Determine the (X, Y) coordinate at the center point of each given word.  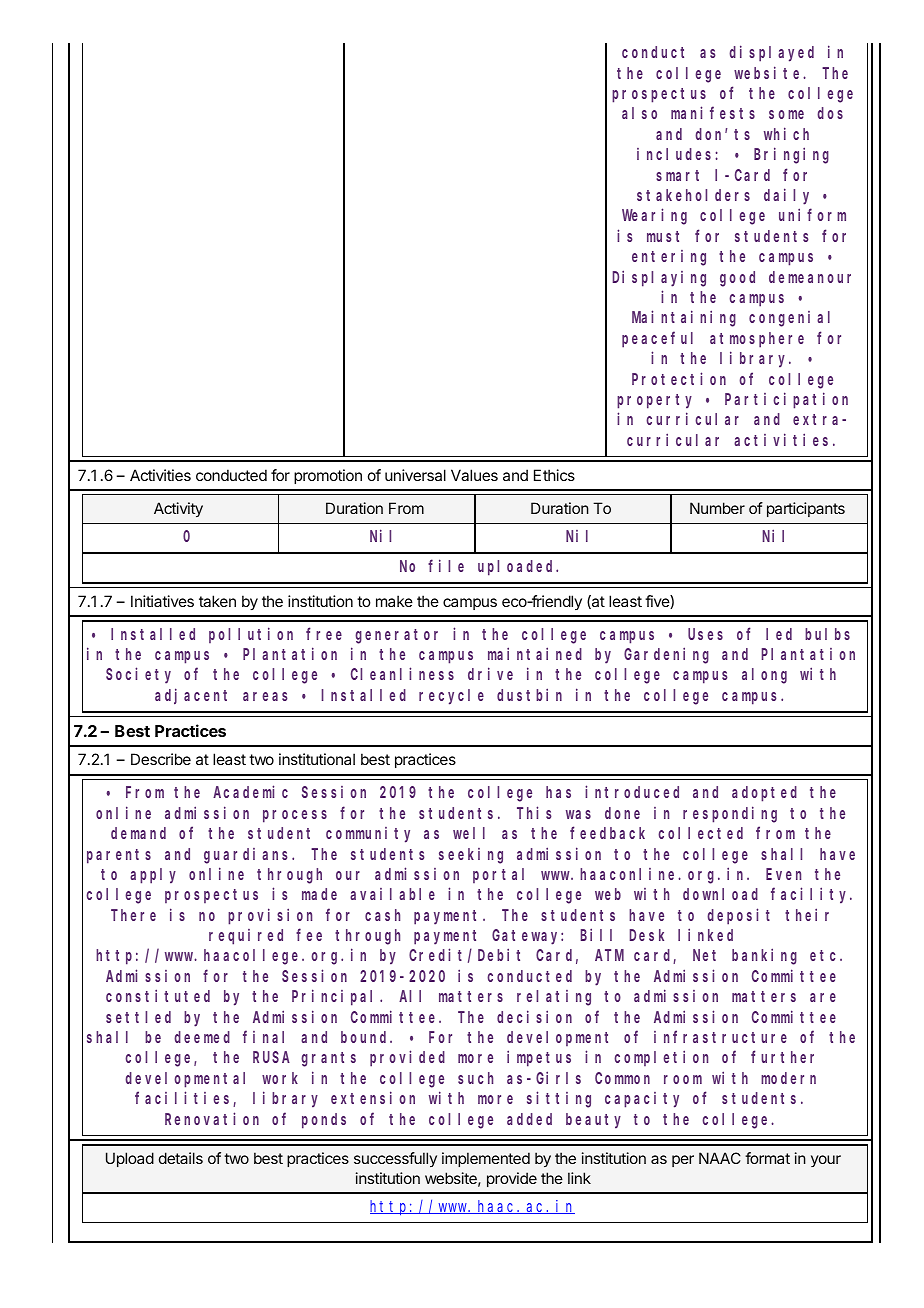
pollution (251, 635)
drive (490, 674)
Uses (705, 634)
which (786, 133)
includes (674, 154)
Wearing (654, 217)
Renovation (212, 1118)
